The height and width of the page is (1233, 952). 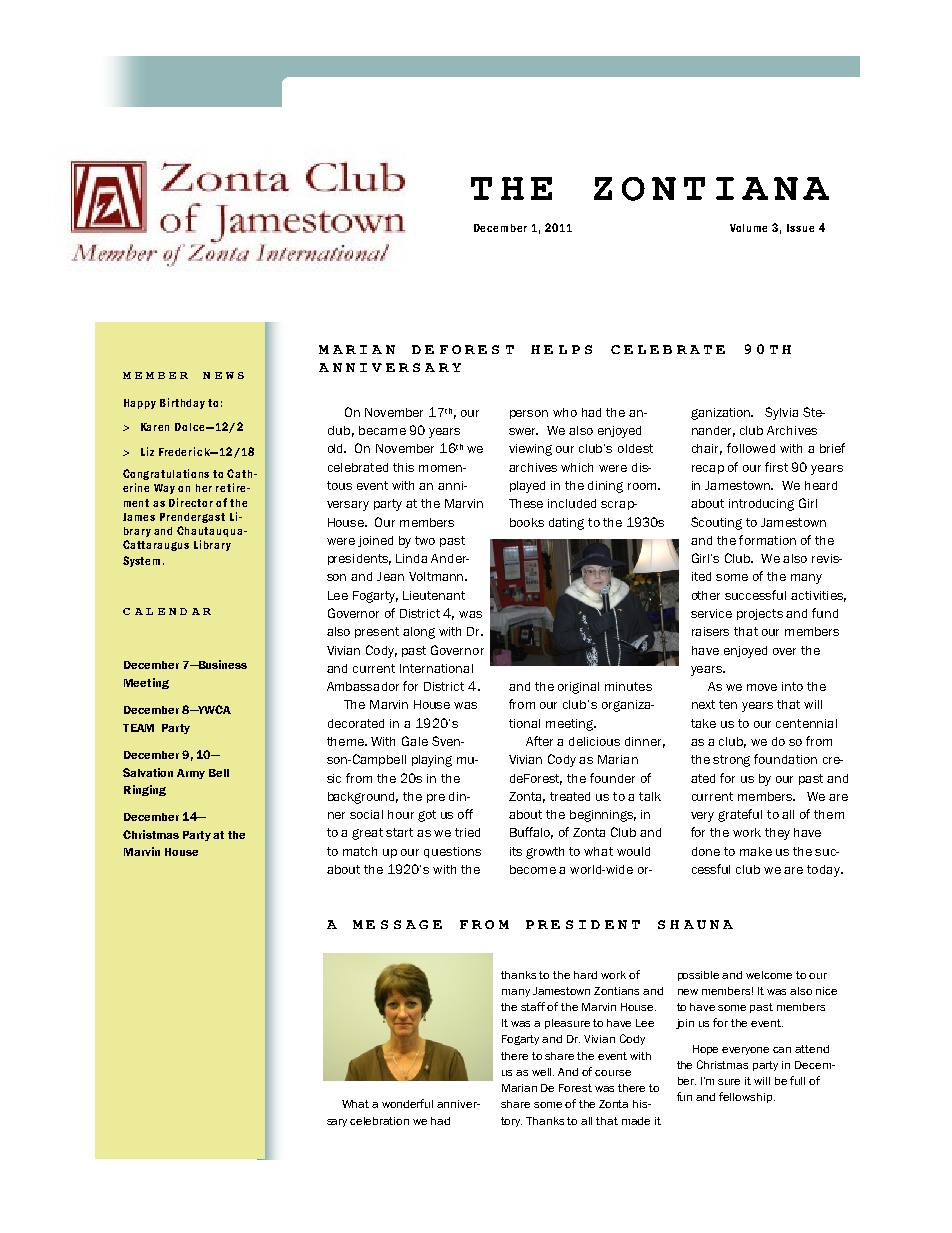 What do you see at coordinates (748, 228) in the page?
I see `Volume` at bounding box center [748, 228].
